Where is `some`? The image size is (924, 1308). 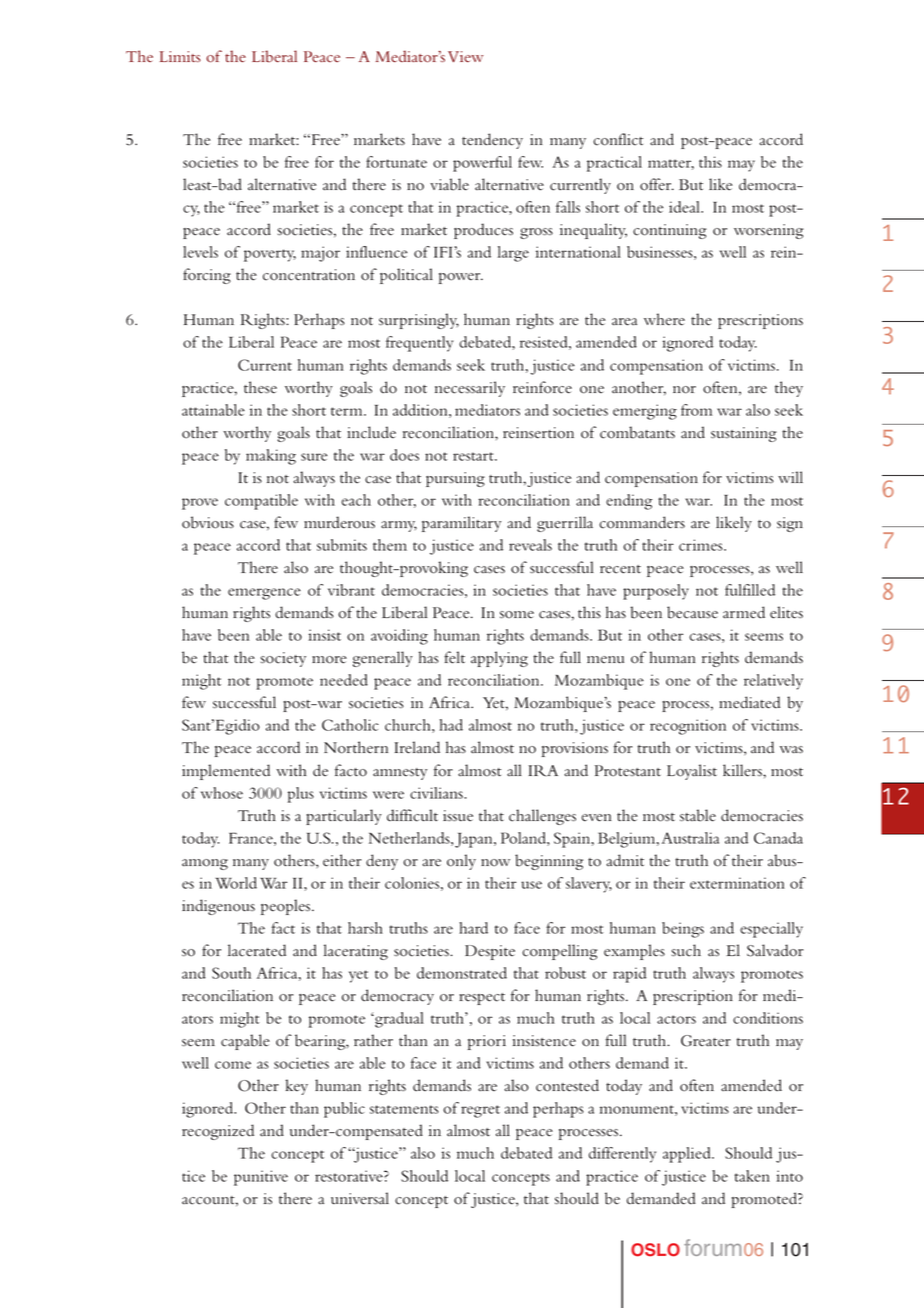
some is located at coordinates (517, 615).
